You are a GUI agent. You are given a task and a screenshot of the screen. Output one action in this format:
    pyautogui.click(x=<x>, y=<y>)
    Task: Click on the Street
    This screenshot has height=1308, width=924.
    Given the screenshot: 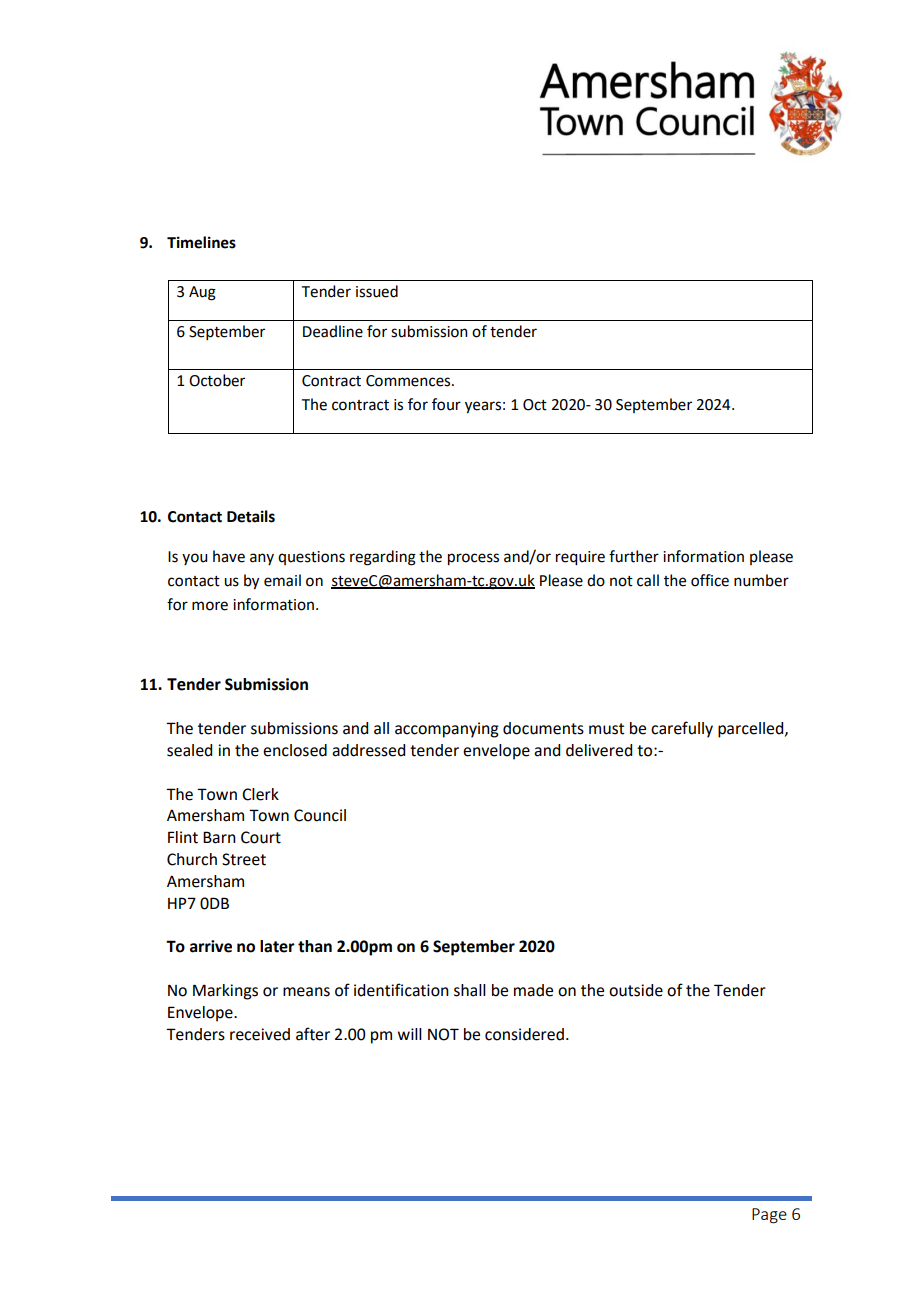 What is the action you would take?
    pyautogui.click(x=244, y=859)
